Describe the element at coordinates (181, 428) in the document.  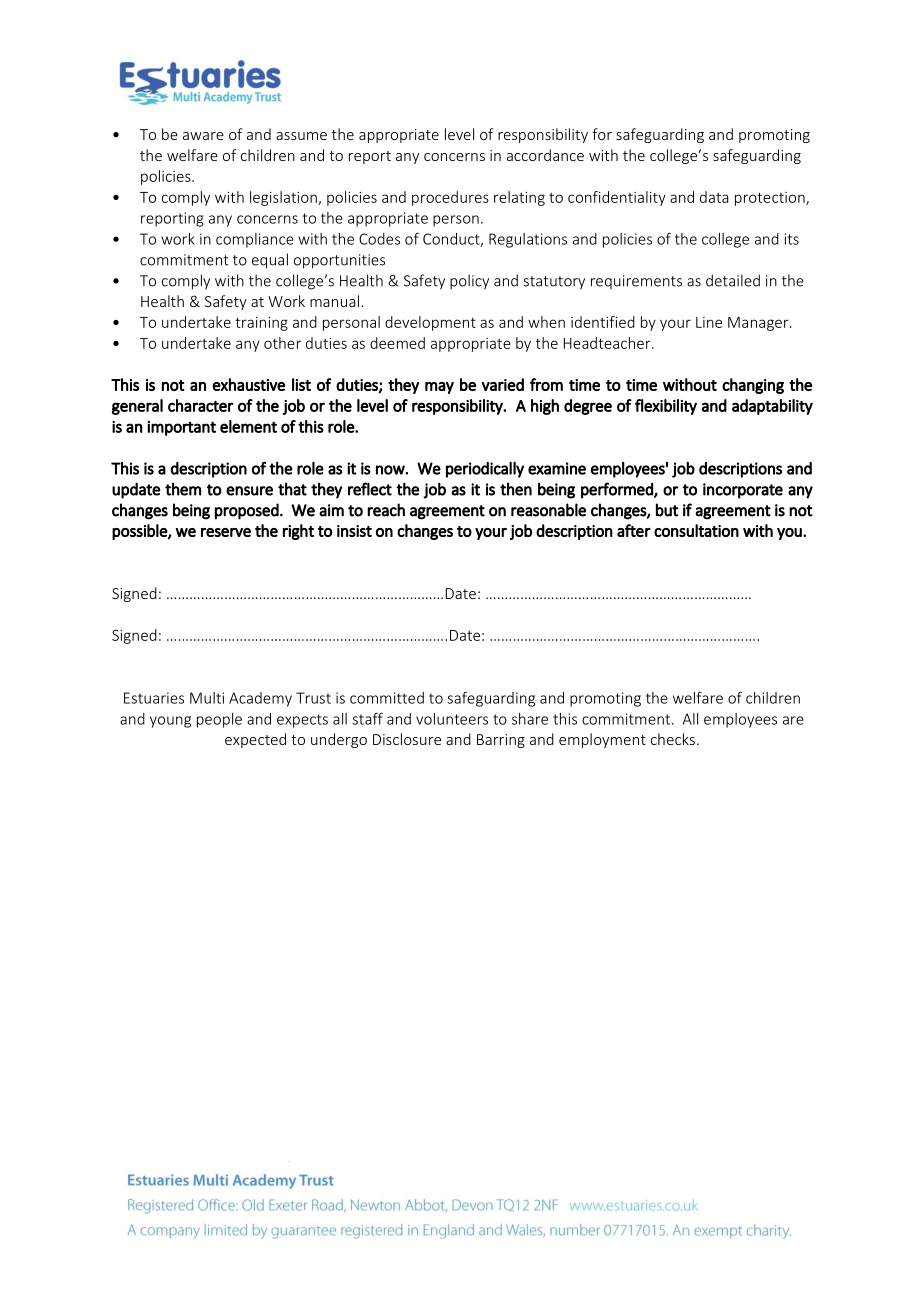
I see `important` at that location.
